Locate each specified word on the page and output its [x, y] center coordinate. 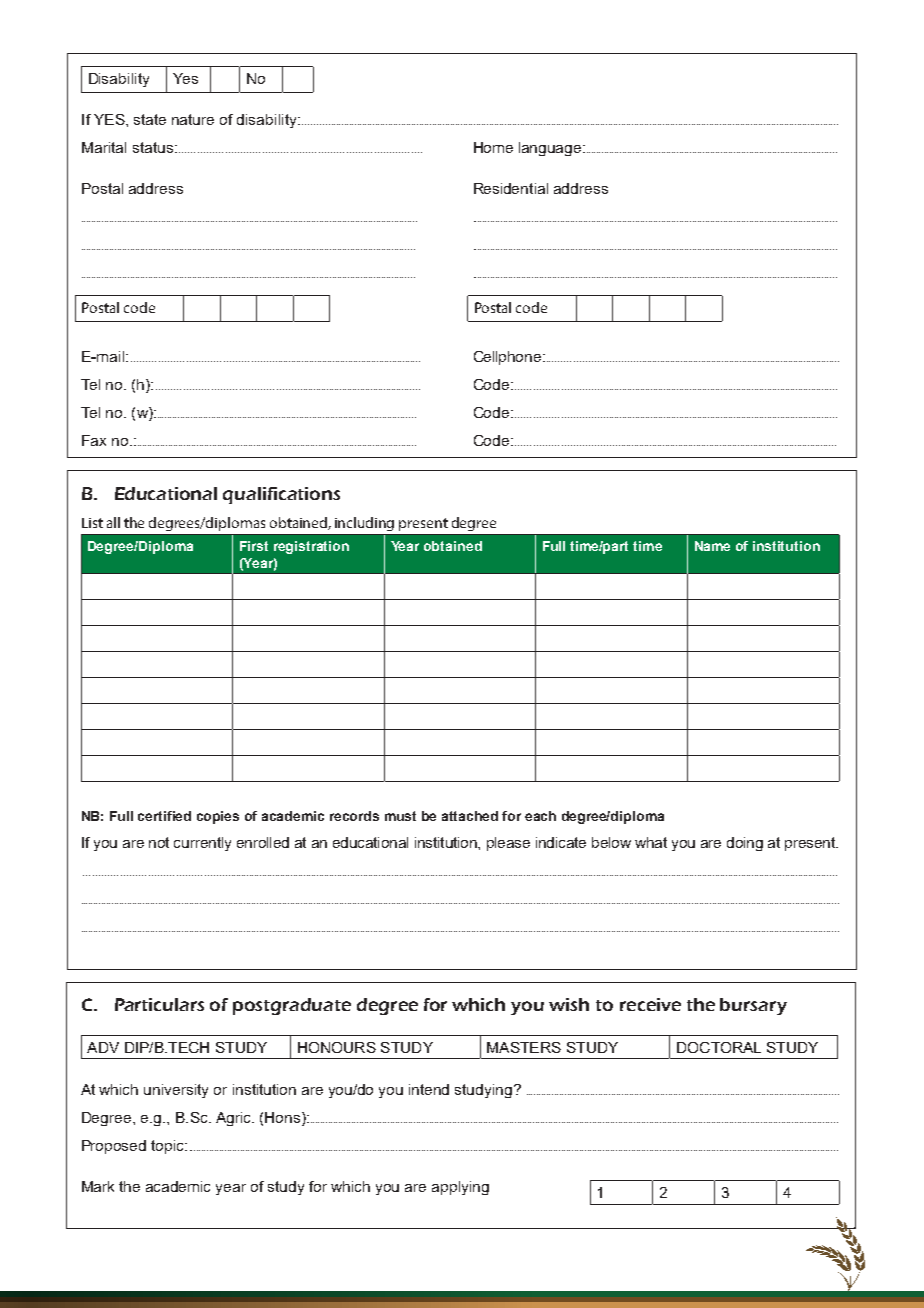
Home [493, 147]
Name [712, 546]
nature [193, 119]
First [254, 546]
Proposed [114, 1147]
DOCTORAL [719, 1047]
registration [311, 547]
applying [460, 1188]
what [651, 842]
